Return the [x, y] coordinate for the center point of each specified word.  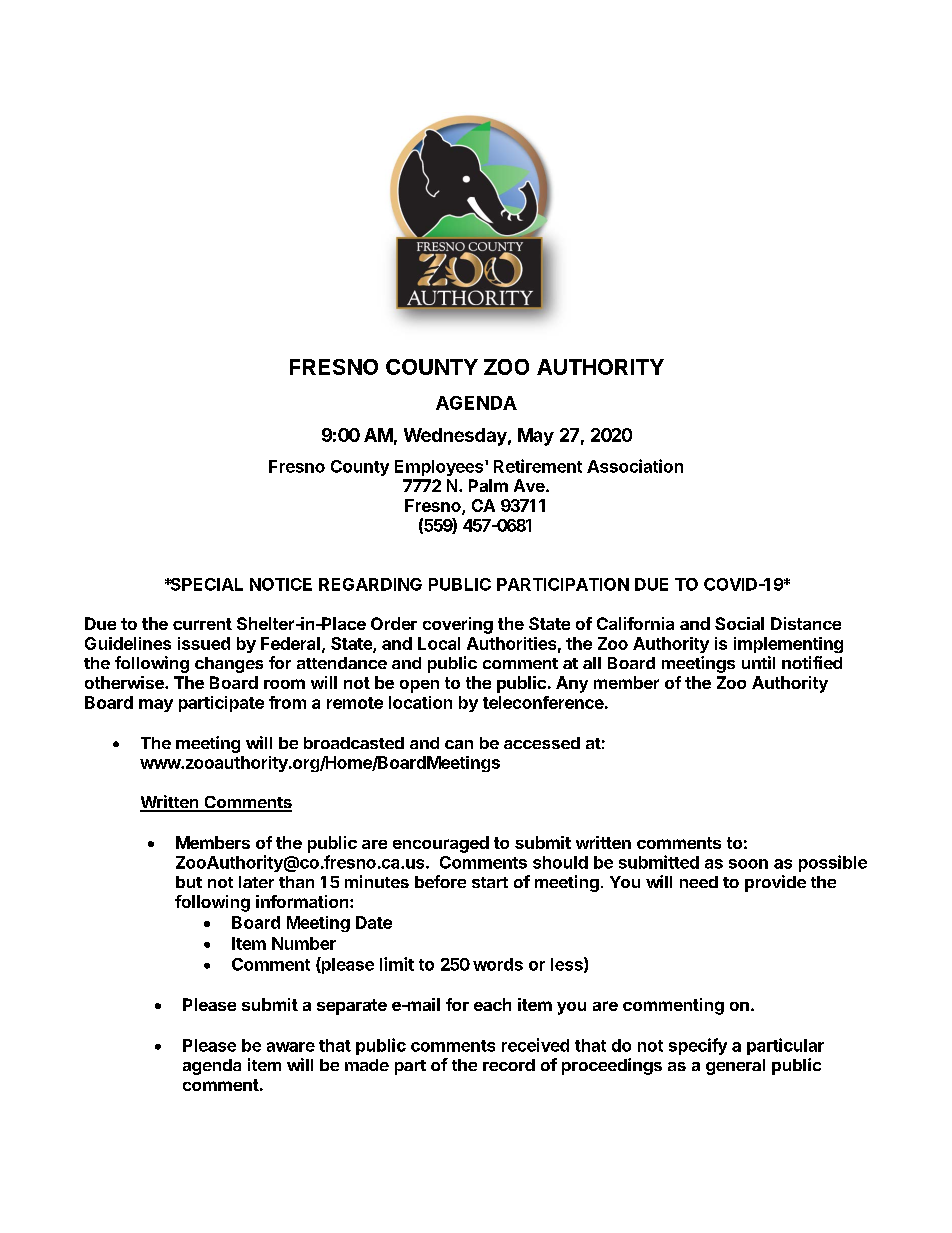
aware [291, 1047]
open [419, 686]
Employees [440, 468]
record [509, 1065]
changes [229, 665]
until [758, 662]
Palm [488, 485]
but [189, 882]
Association [635, 466]
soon [748, 864]
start [490, 882]
